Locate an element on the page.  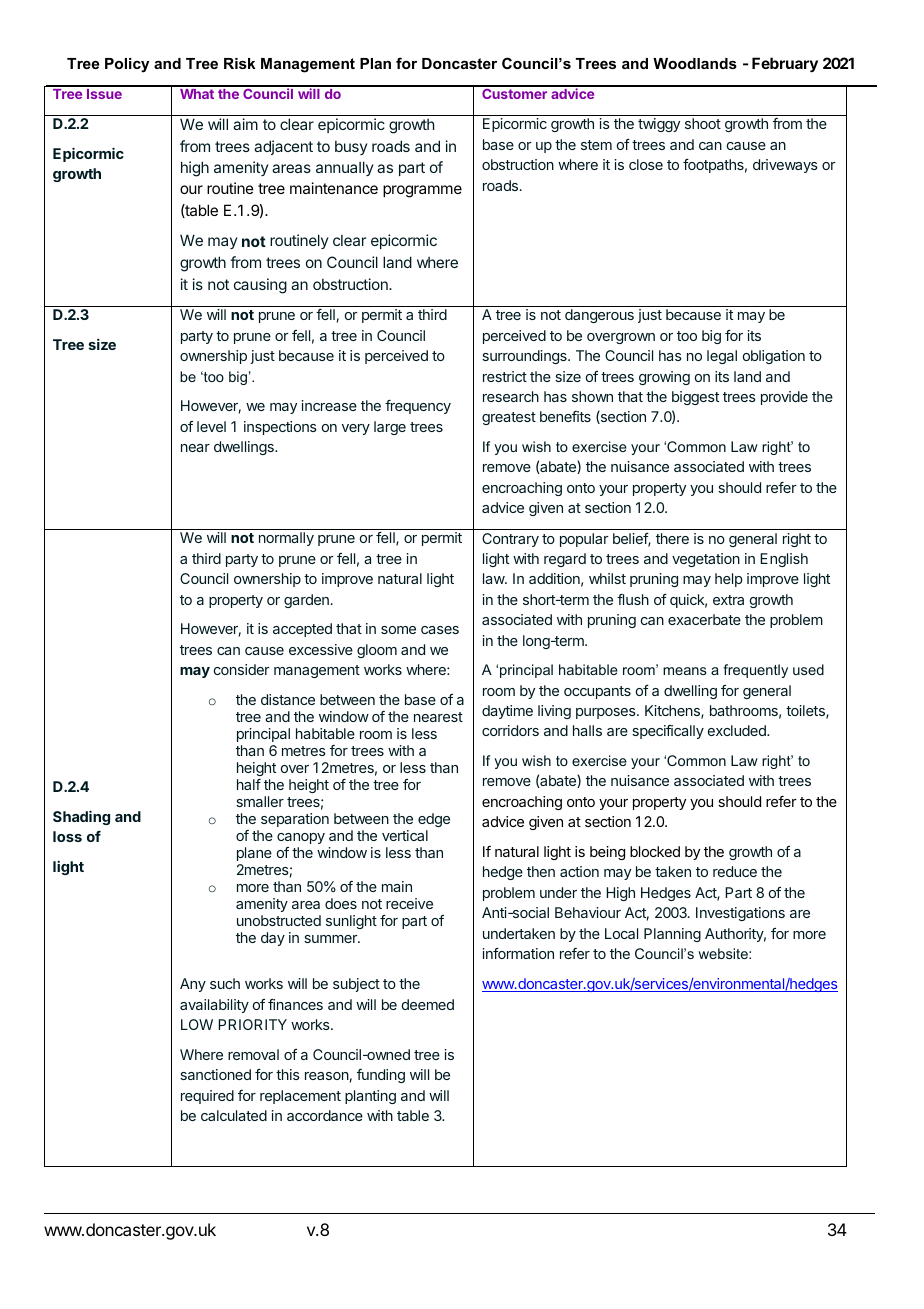
shoot is located at coordinates (703, 123).
